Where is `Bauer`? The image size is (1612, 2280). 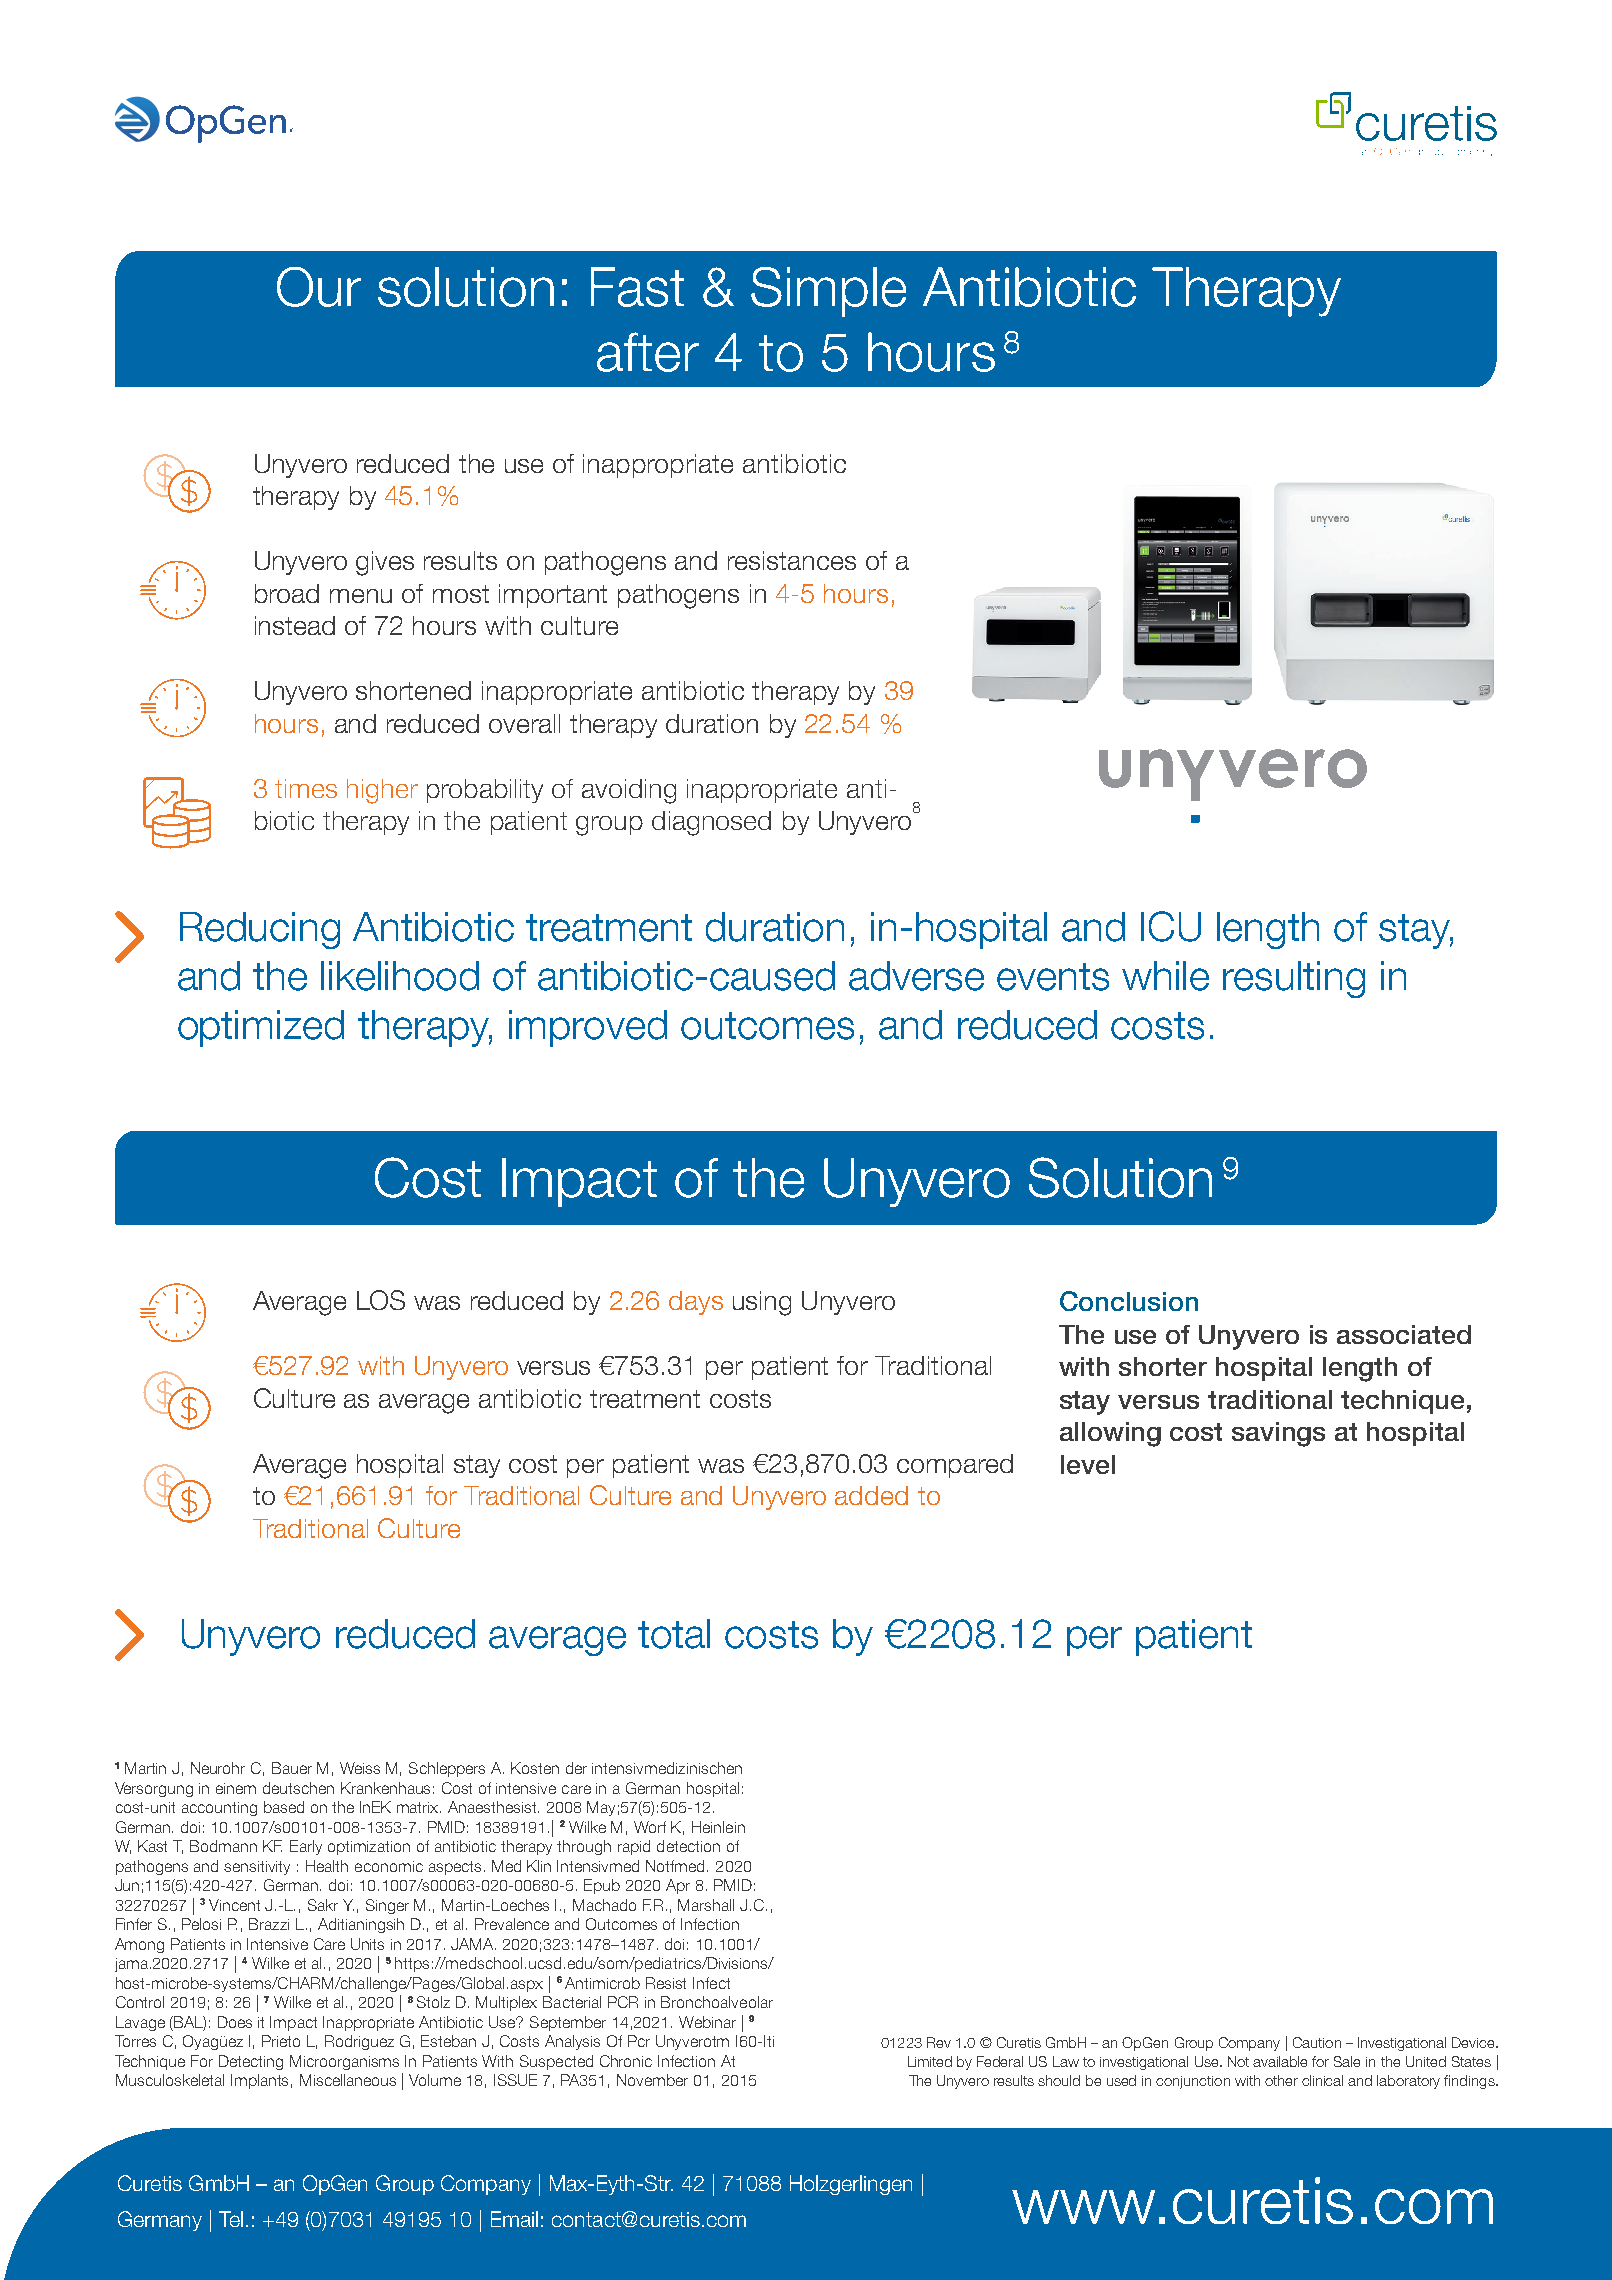
Bauer is located at coordinates (292, 1768).
